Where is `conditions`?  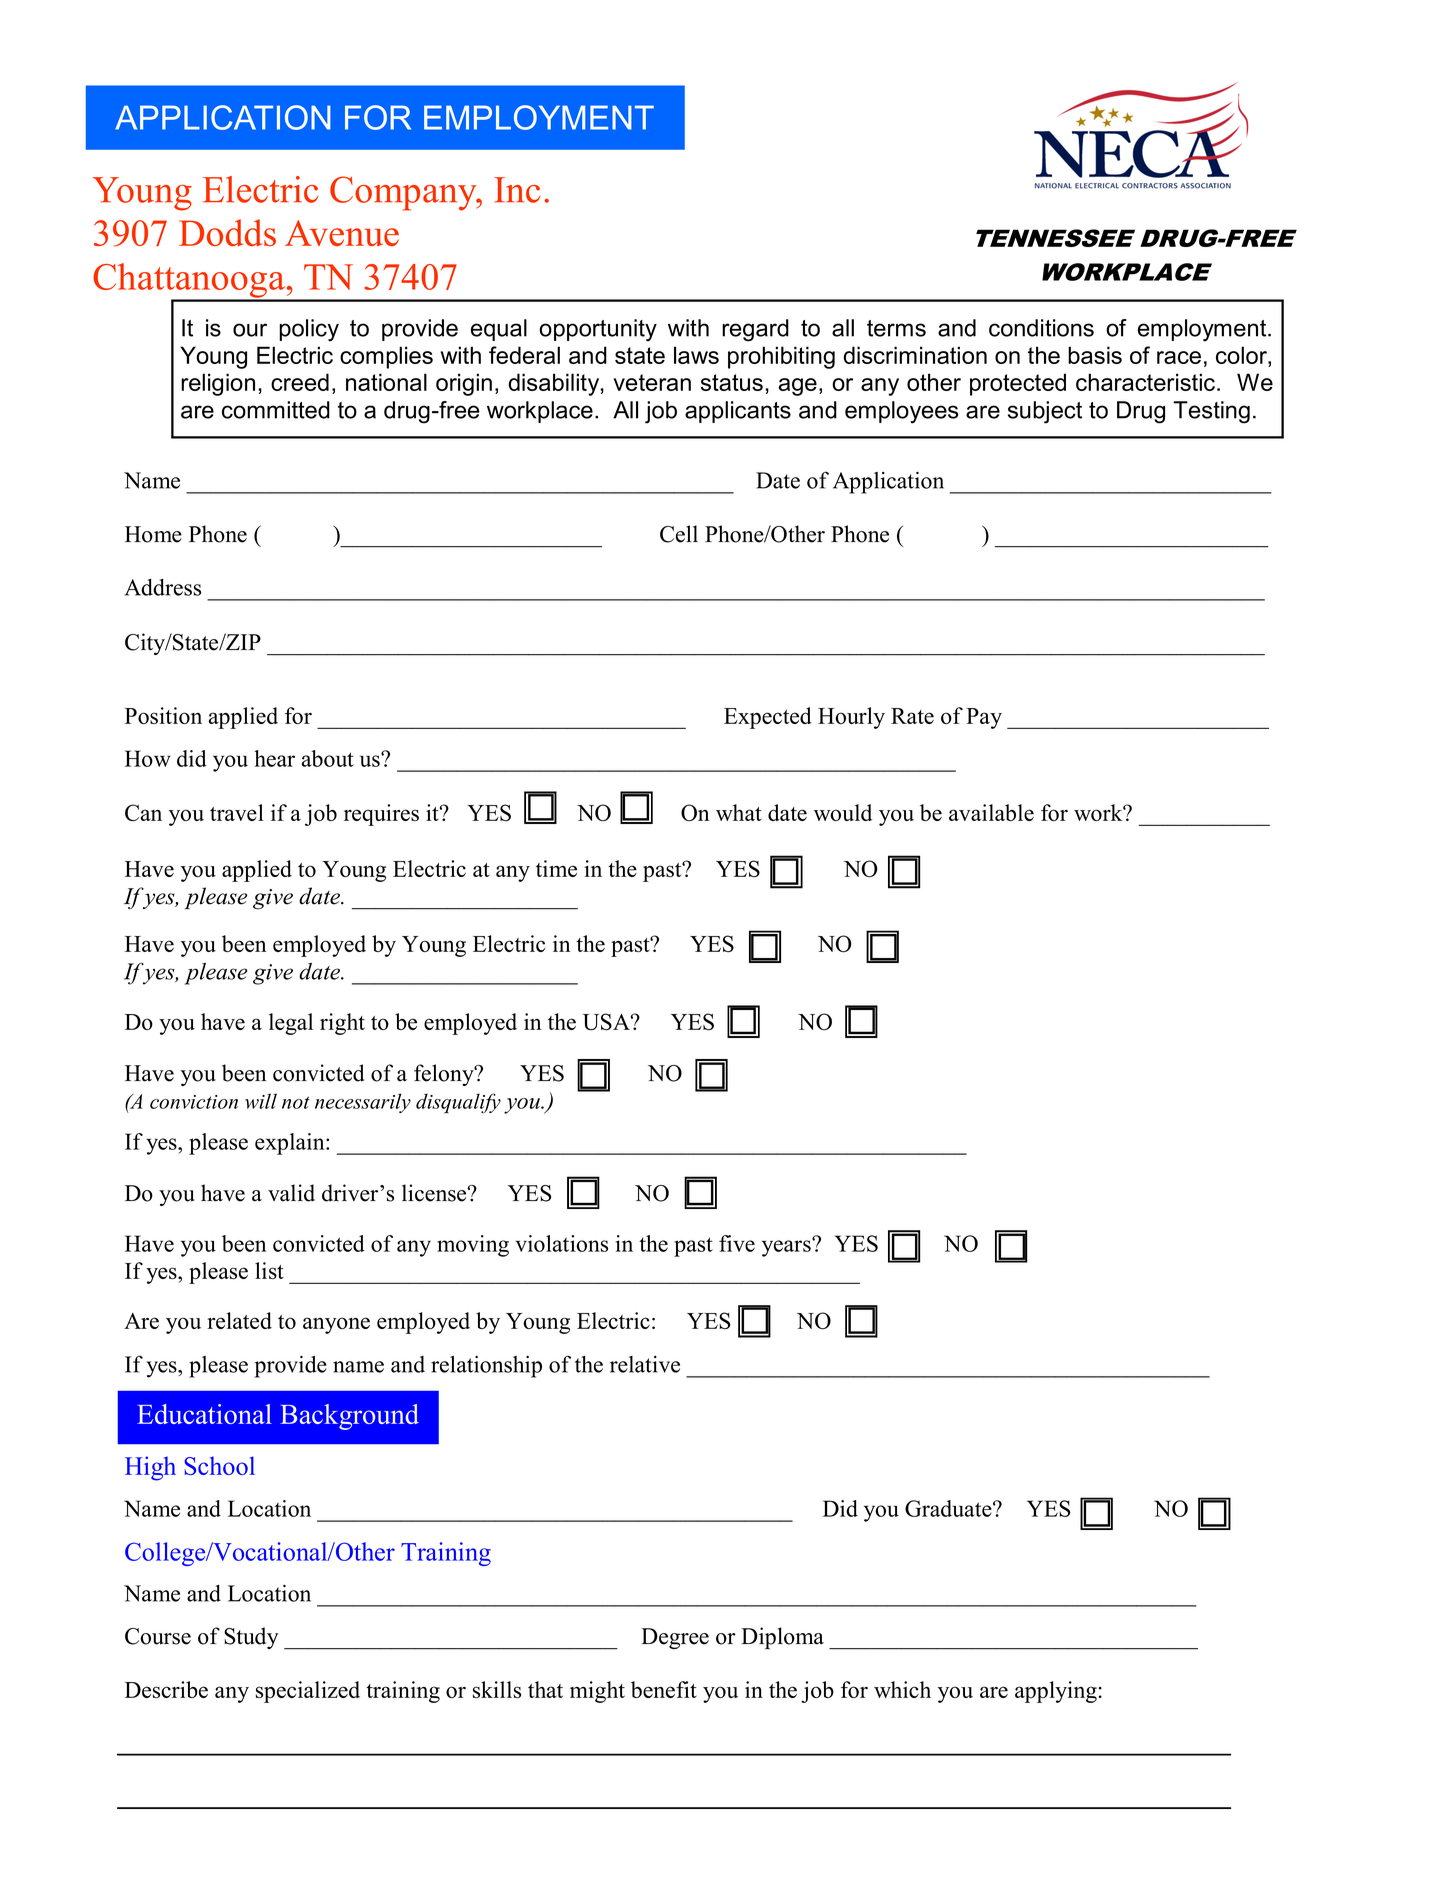
conditions is located at coordinates (1041, 328).
